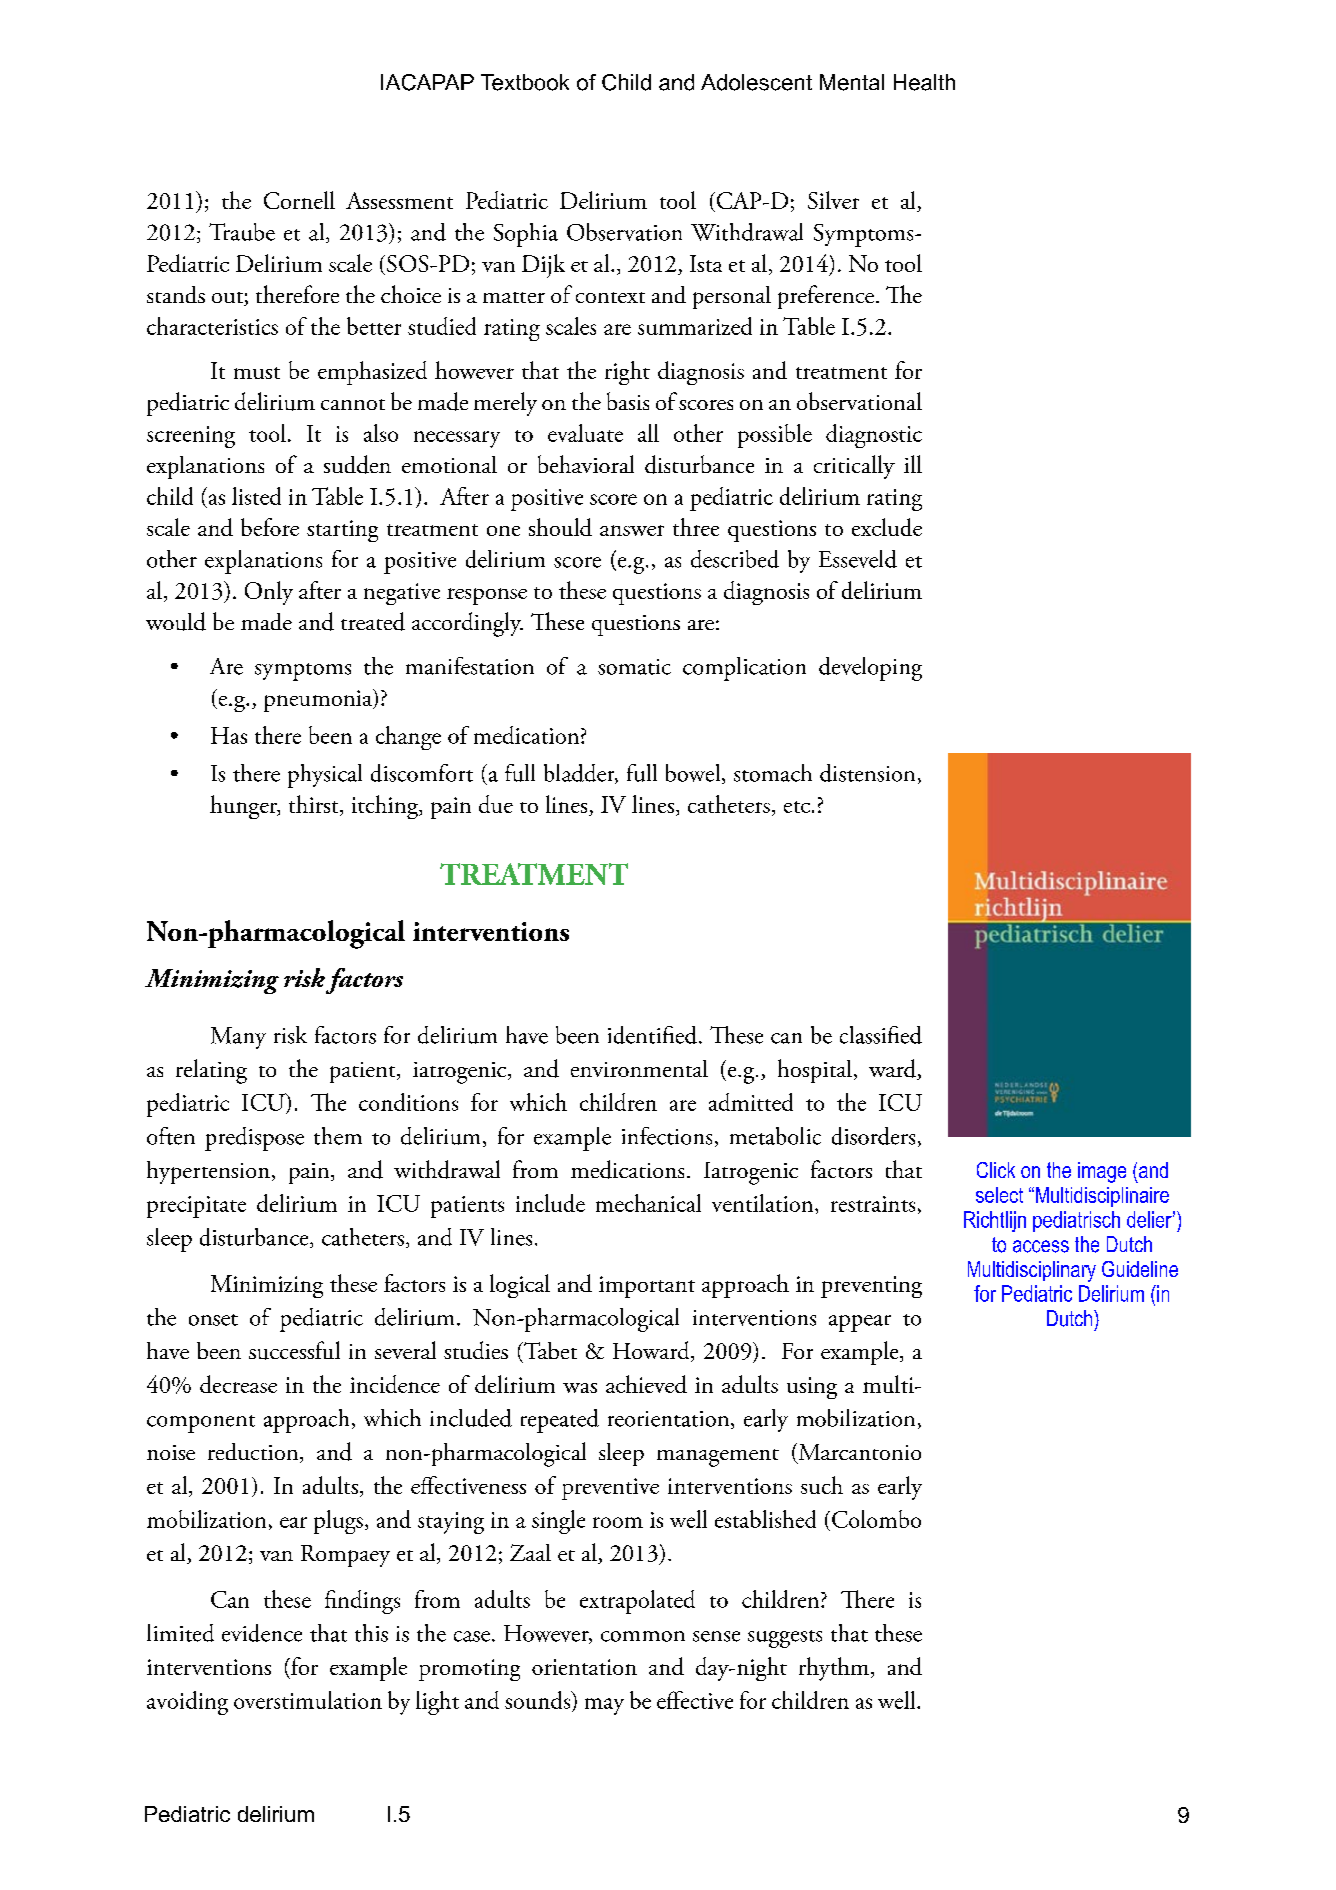  What do you see at coordinates (269, 593) in the page?
I see `Only` at bounding box center [269, 593].
